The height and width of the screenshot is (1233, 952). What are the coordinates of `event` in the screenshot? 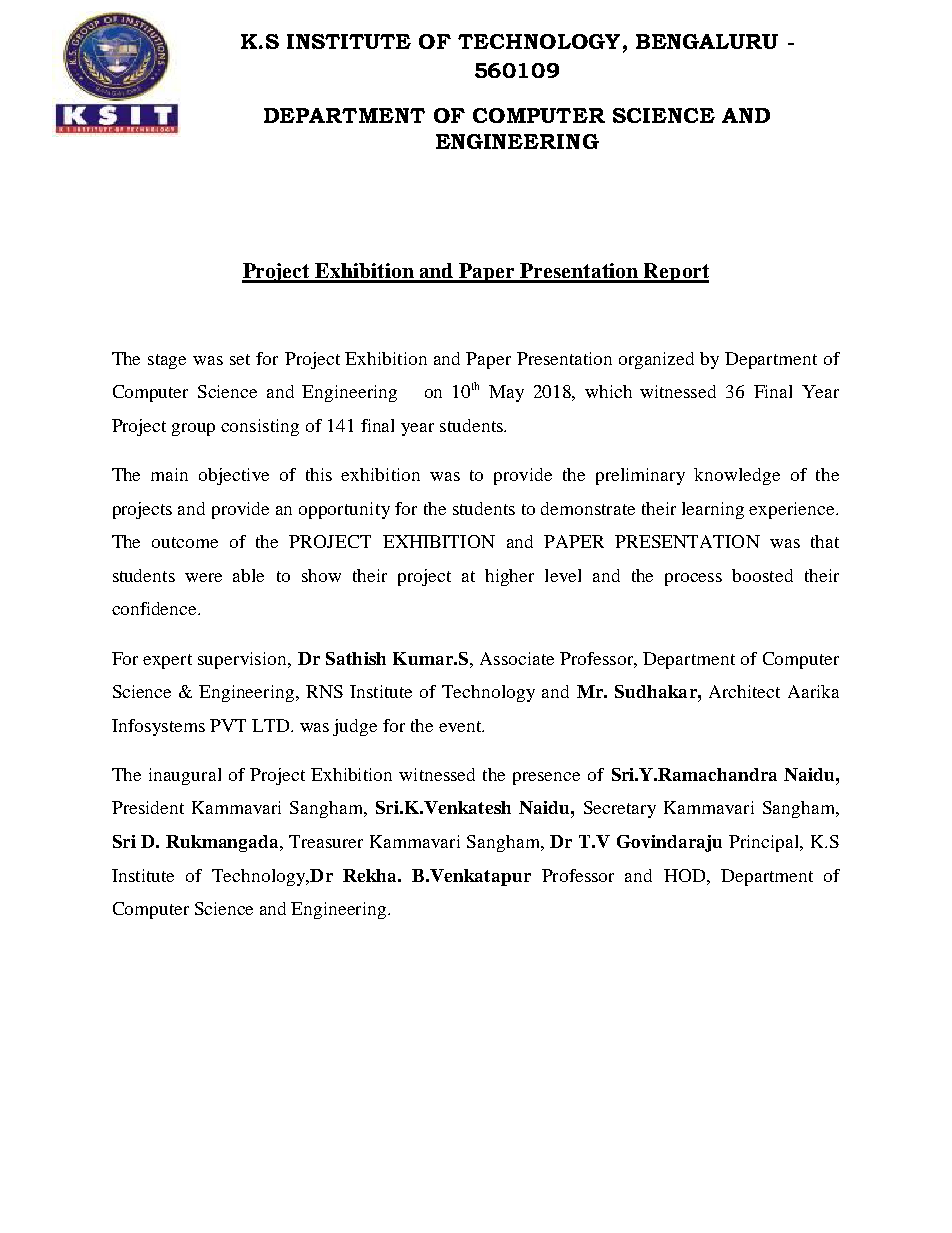 It's located at (461, 726).
